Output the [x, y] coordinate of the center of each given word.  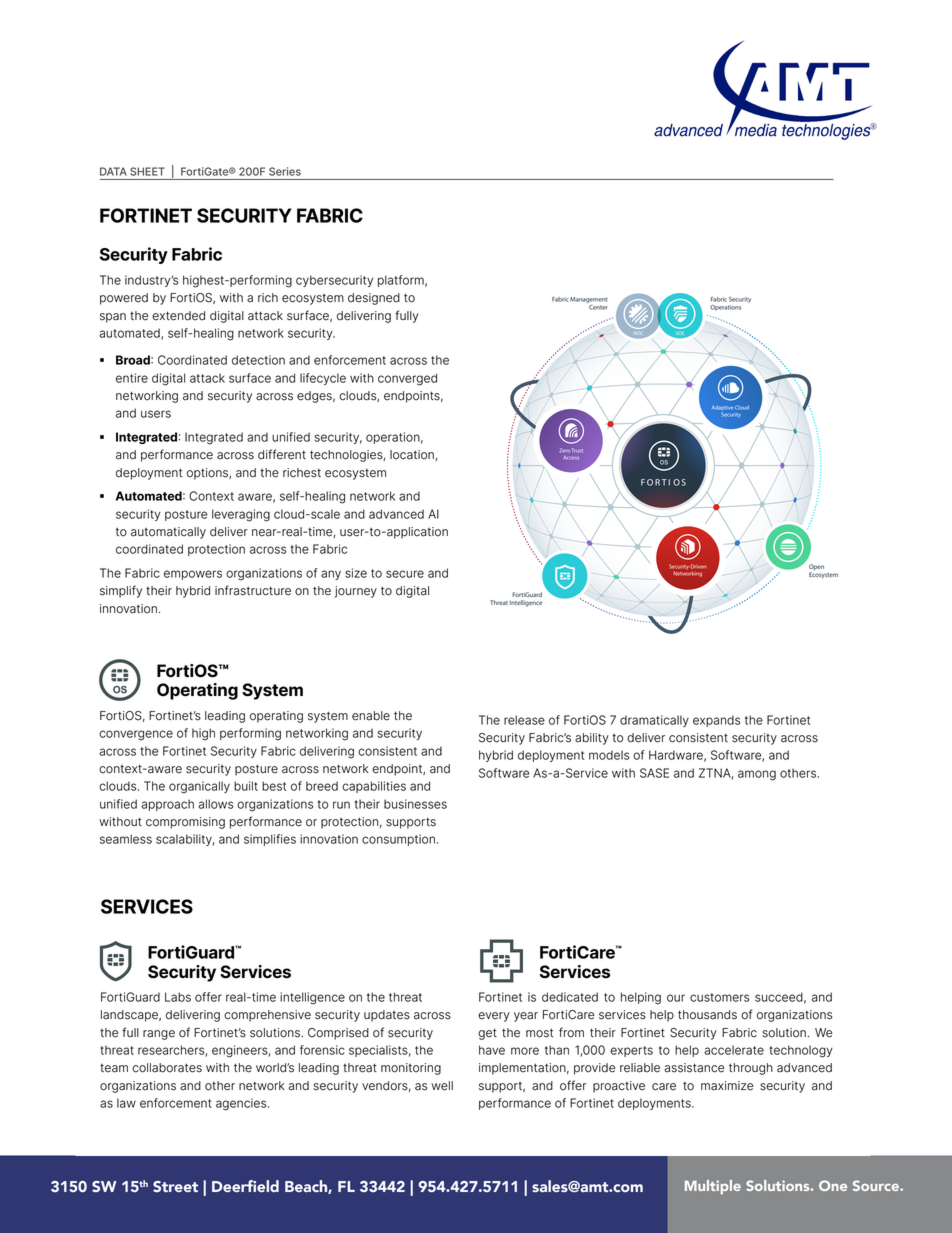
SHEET [147, 171]
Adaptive [722, 408]
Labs [178, 997]
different [282, 454]
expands [716, 721]
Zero [565, 450]
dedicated [570, 997]
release [524, 720]
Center [598, 307]
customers [719, 997]
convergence [136, 735]
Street [175, 1187]
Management [589, 300]
